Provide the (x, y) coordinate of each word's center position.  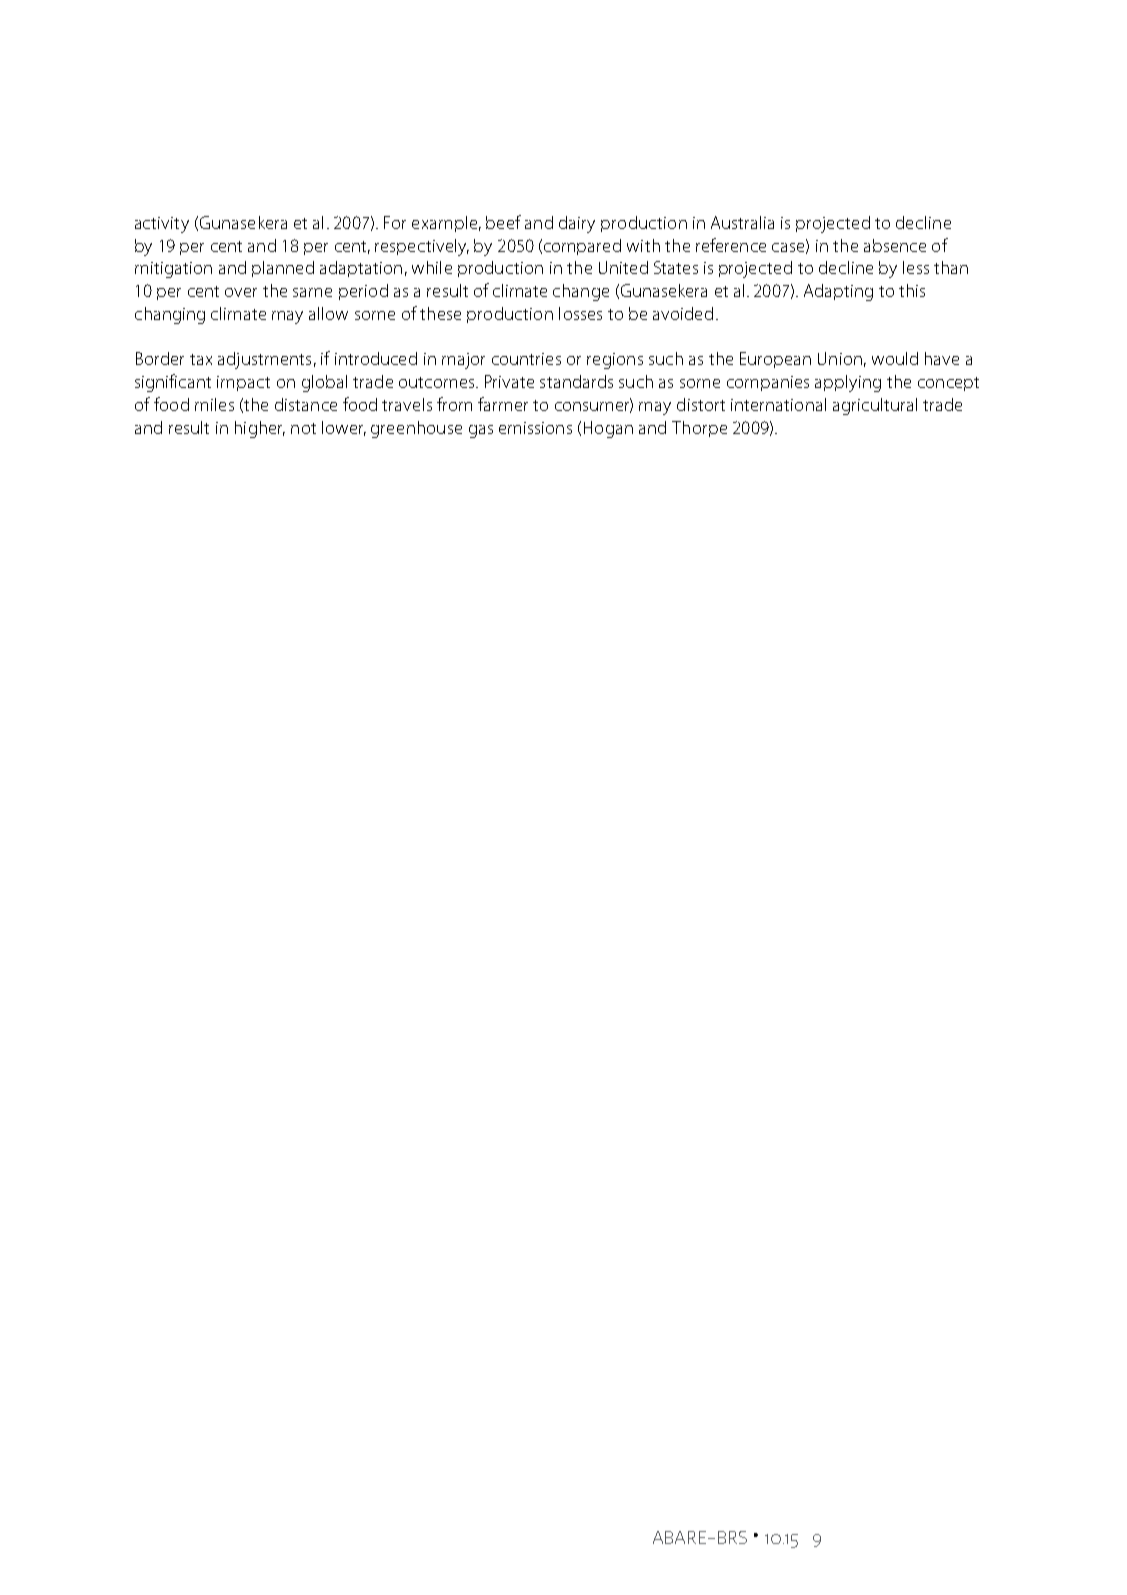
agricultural (875, 406)
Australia (742, 222)
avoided (683, 313)
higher (260, 429)
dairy (577, 224)
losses (580, 313)
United (623, 267)
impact (243, 383)
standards (576, 381)
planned (283, 269)
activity (162, 225)
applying (848, 383)
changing (170, 315)
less (916, 267)
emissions (535, 428)
